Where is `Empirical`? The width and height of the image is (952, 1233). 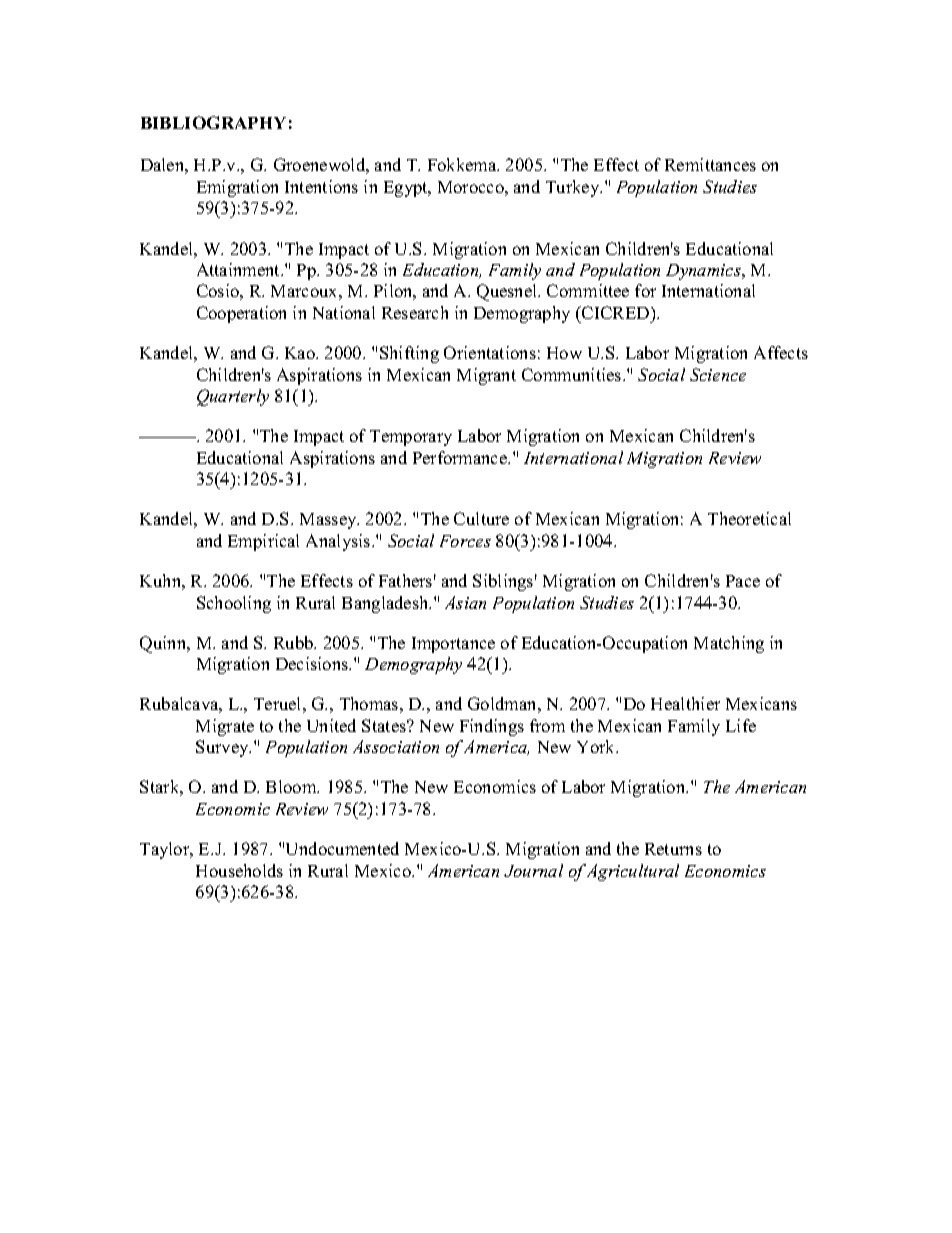
Empirical is located at coordinates (263, 542).
